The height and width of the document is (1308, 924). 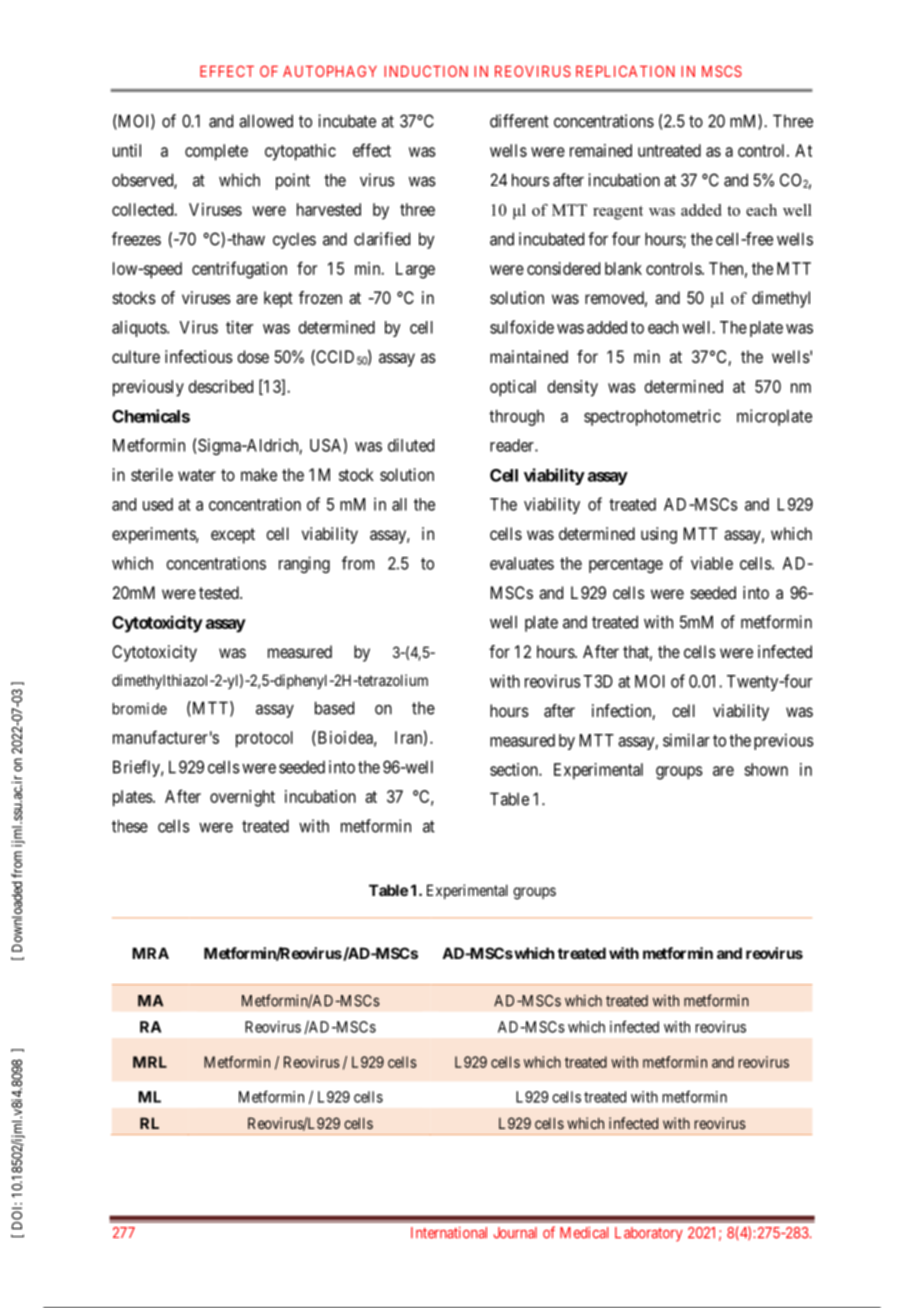 What do you see at coordinates (515, 769) in the document?
I see `section` at bounding box center [515, 769].
